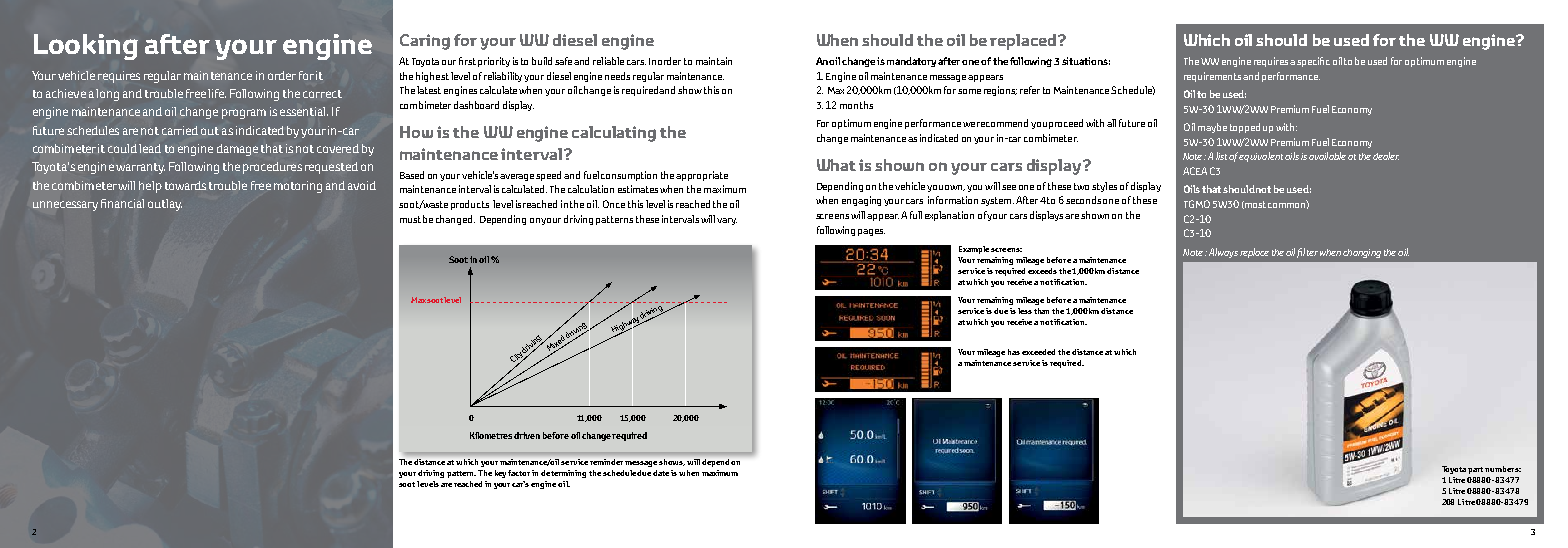  What do you see at coordinates (410, 219) in the screenshot?
I see `must` at bounding box center [410, 219].
